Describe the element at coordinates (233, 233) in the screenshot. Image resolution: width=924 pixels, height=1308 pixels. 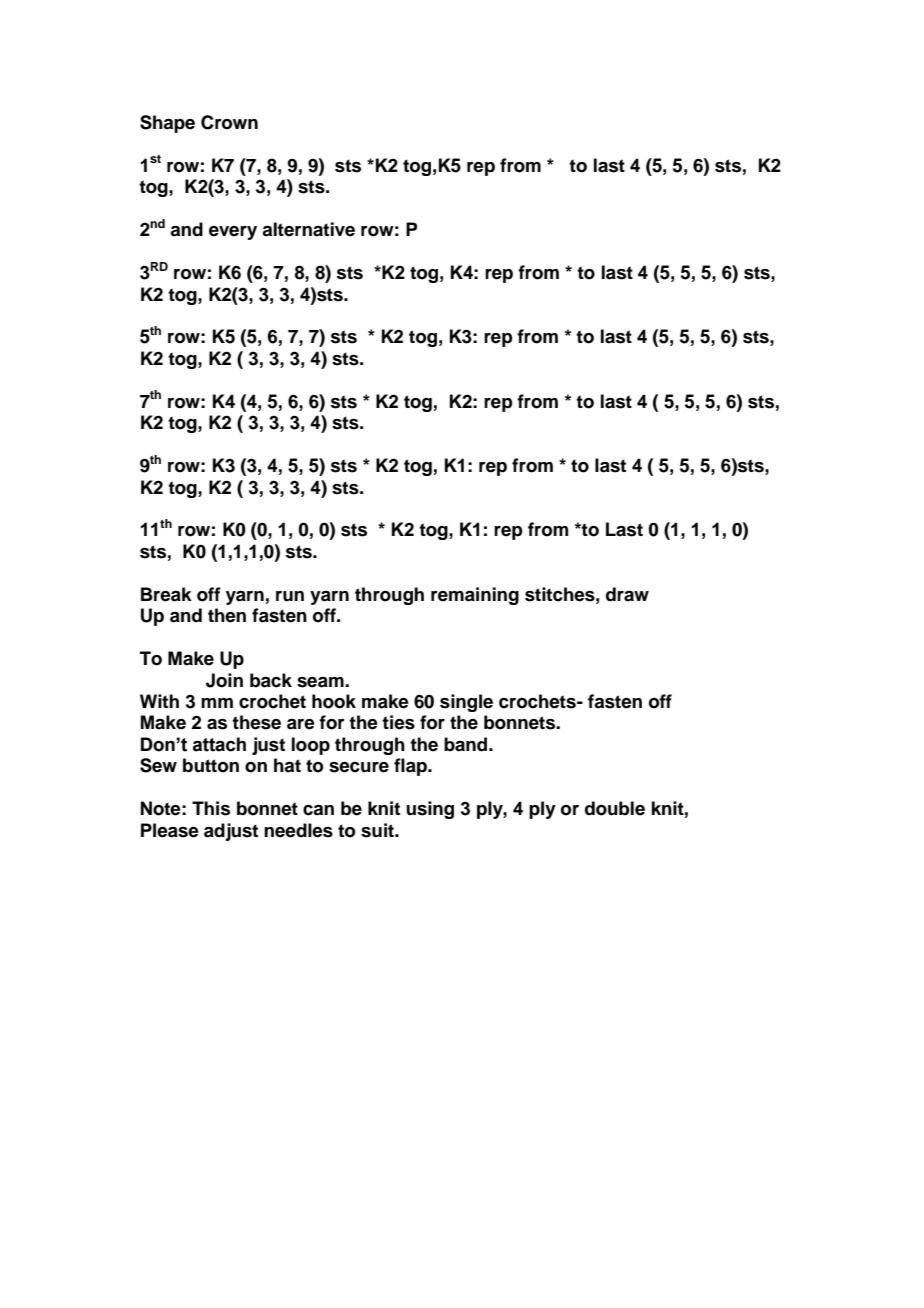
I see `every` at that location.
